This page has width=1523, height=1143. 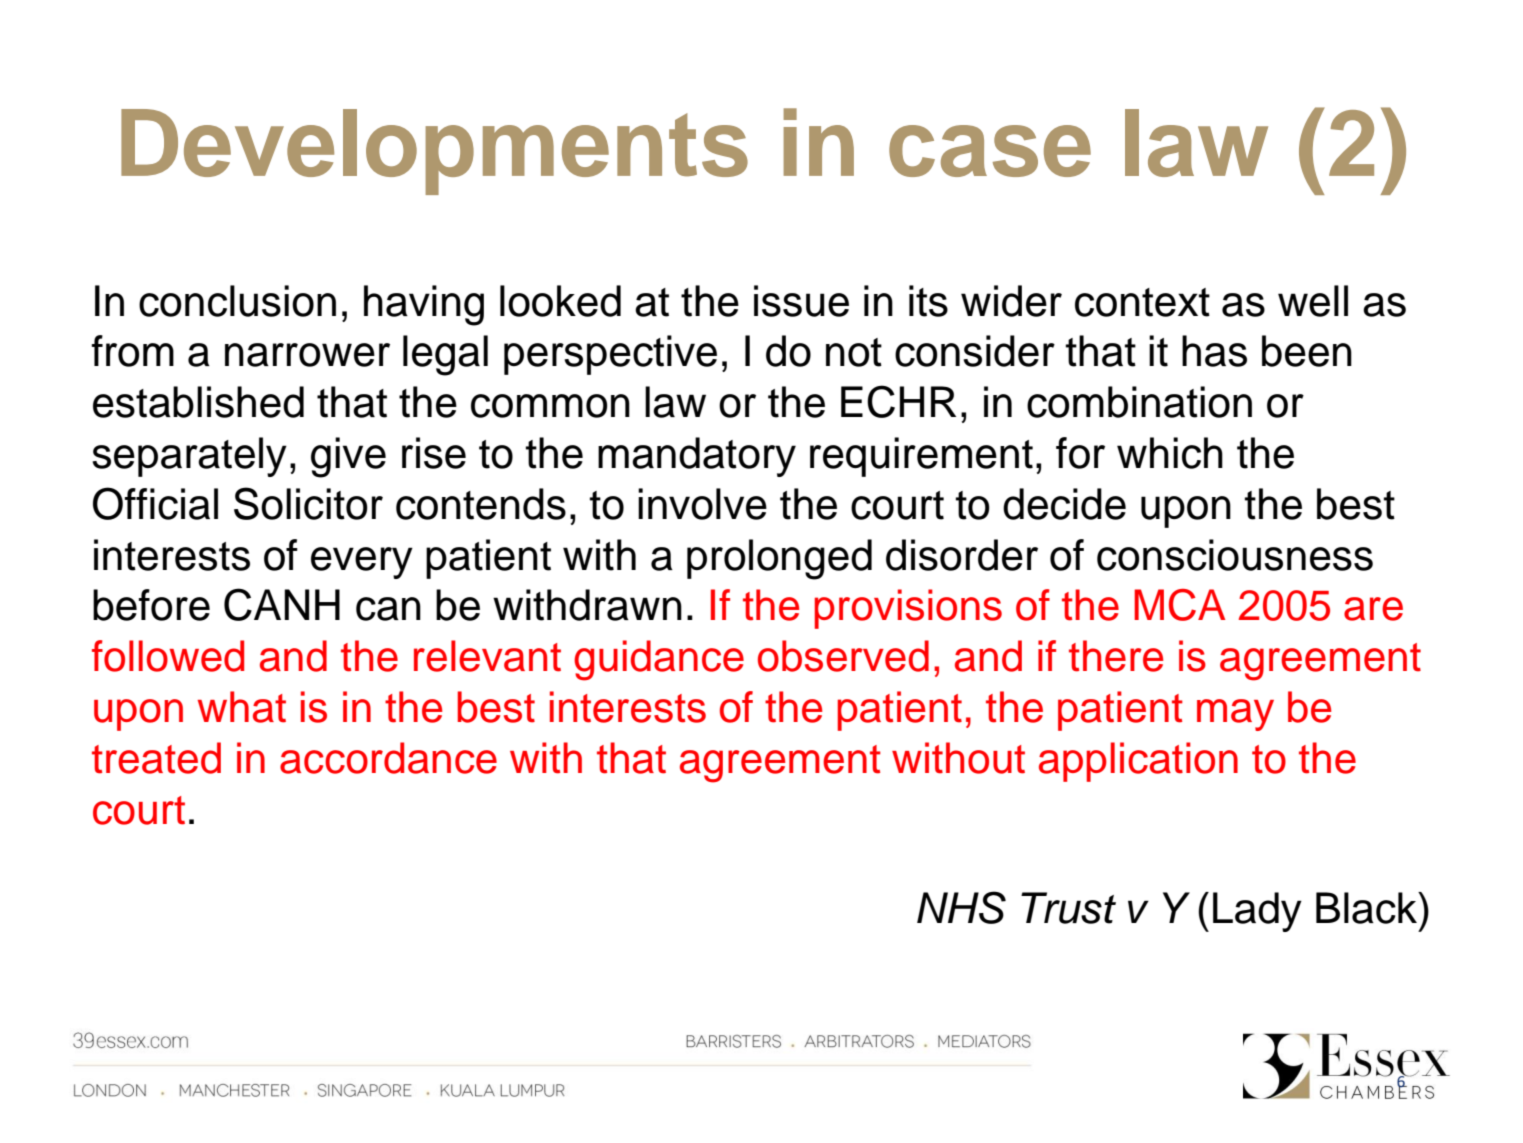 I want to click on well, so click(x=1313, y=301).
